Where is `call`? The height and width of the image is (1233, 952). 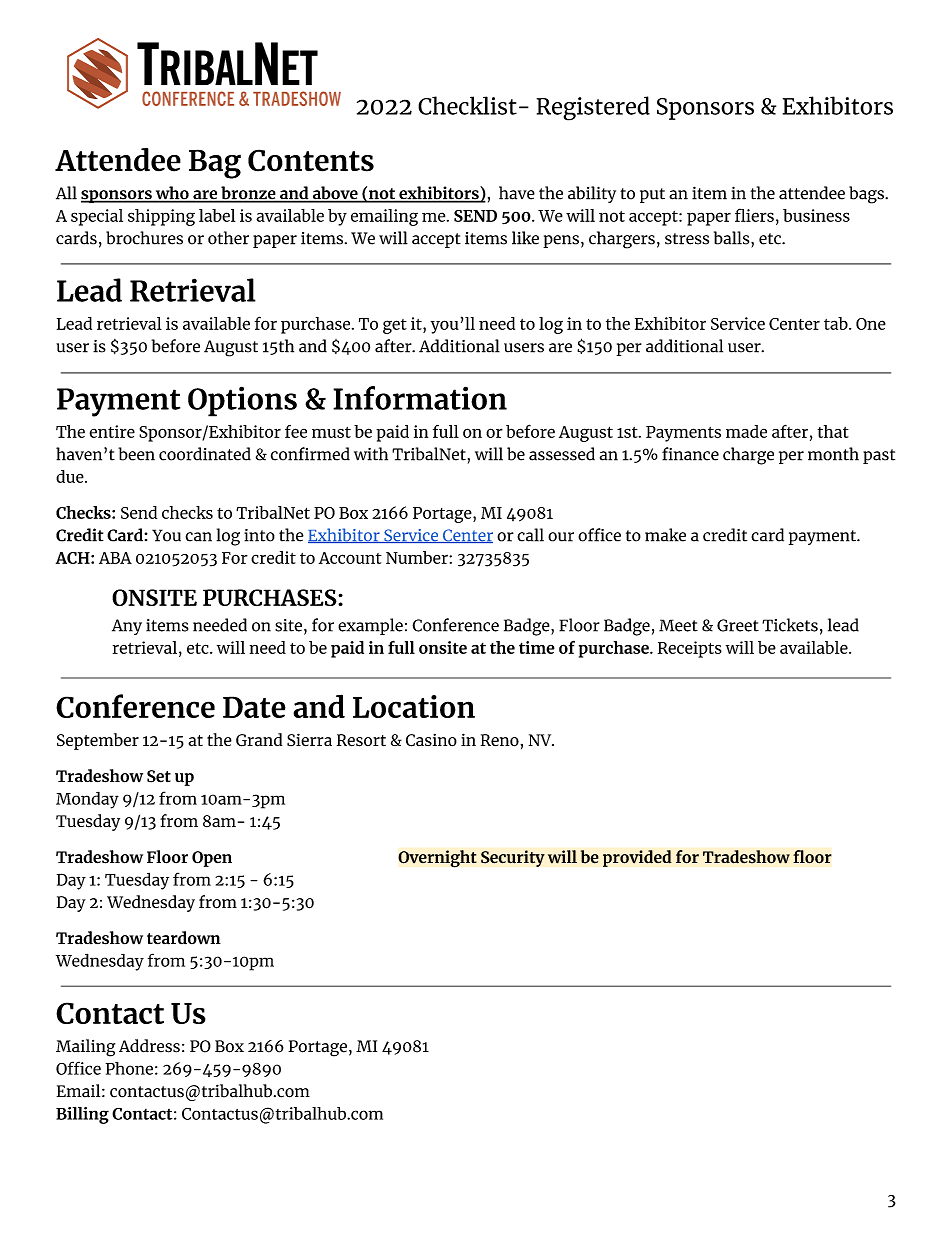
call is located at coordinates (530, 535).
